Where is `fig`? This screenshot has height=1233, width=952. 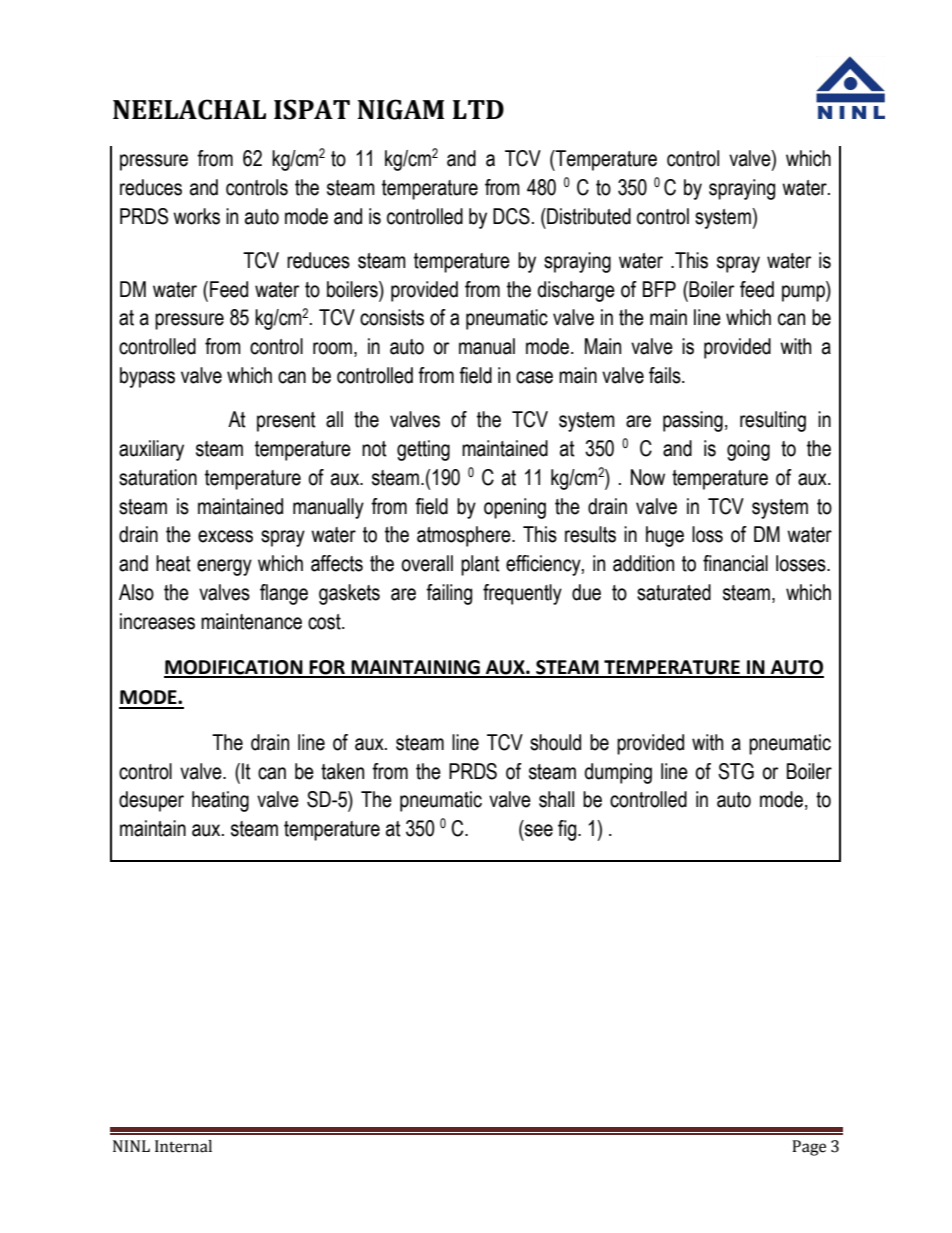
fig is located at coordinates (568, 830).
